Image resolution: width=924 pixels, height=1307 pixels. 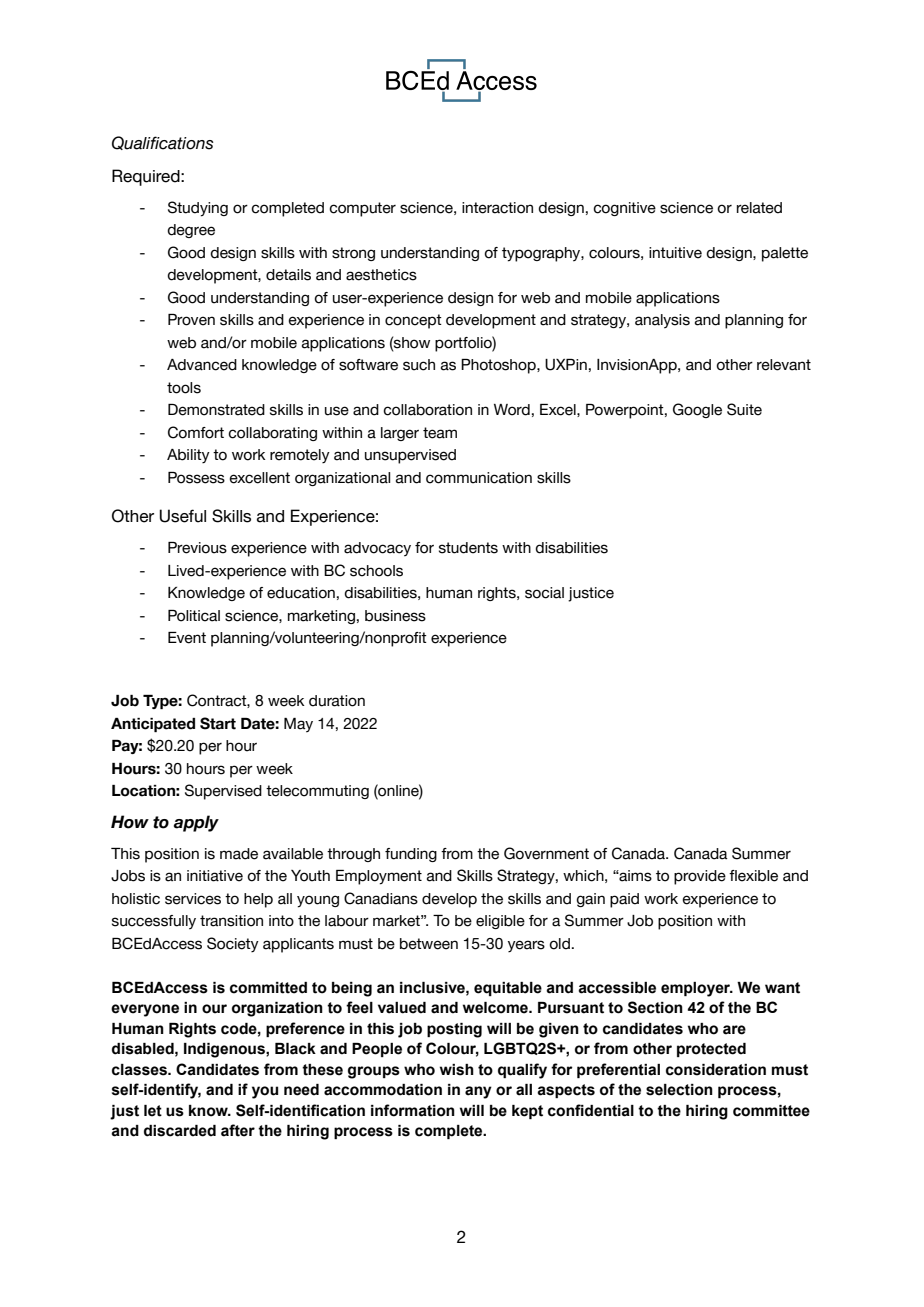 What do you see at coordinates (759, 208) in the screenshot?
I see `related` at bounding box center [759, 208].
